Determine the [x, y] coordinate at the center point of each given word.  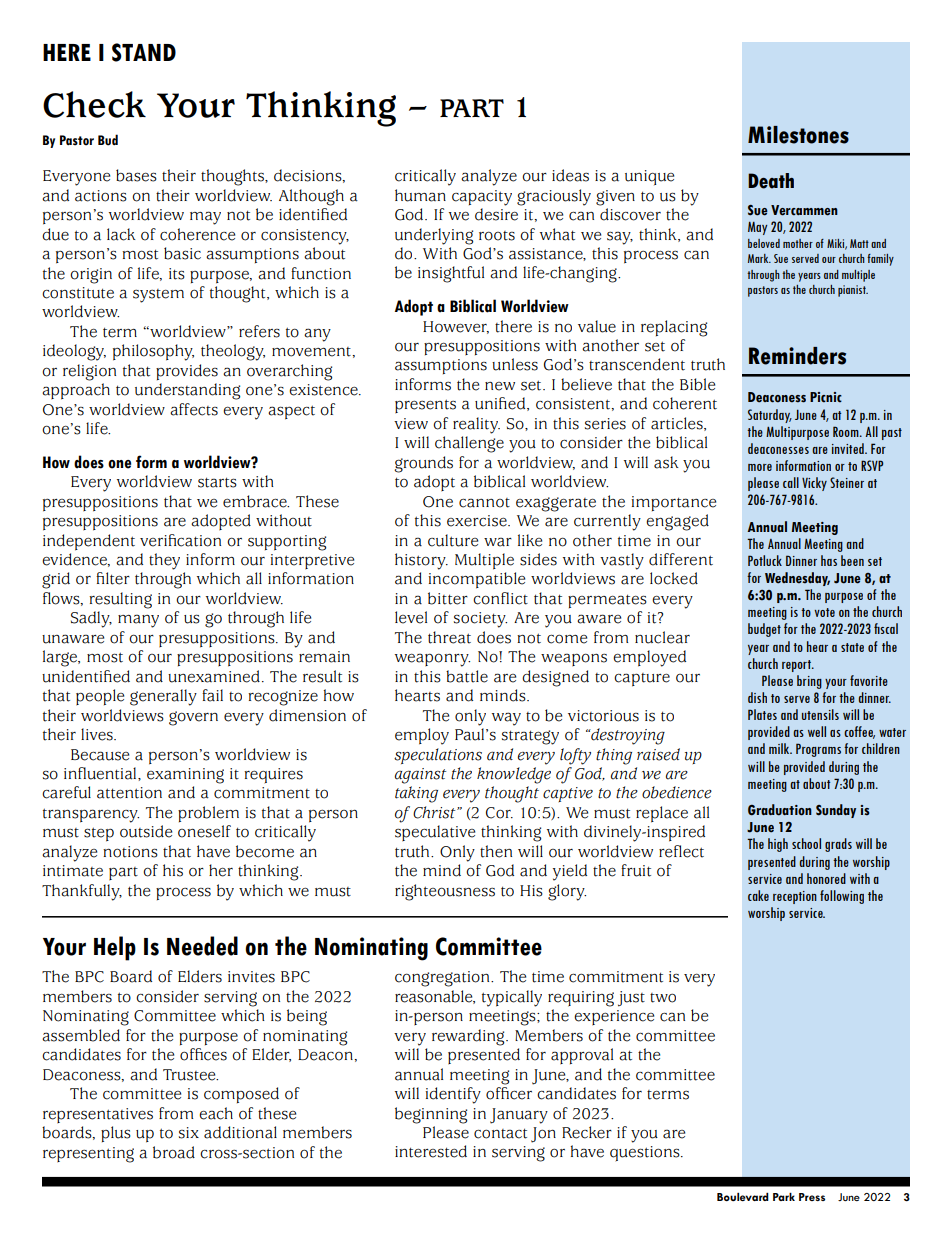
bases [136, 175]
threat [449, 637]
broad [174, 1152]
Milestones [798, 135]
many [138, 621]
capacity [482, 198]
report [797, 666]
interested [431, 1151]
